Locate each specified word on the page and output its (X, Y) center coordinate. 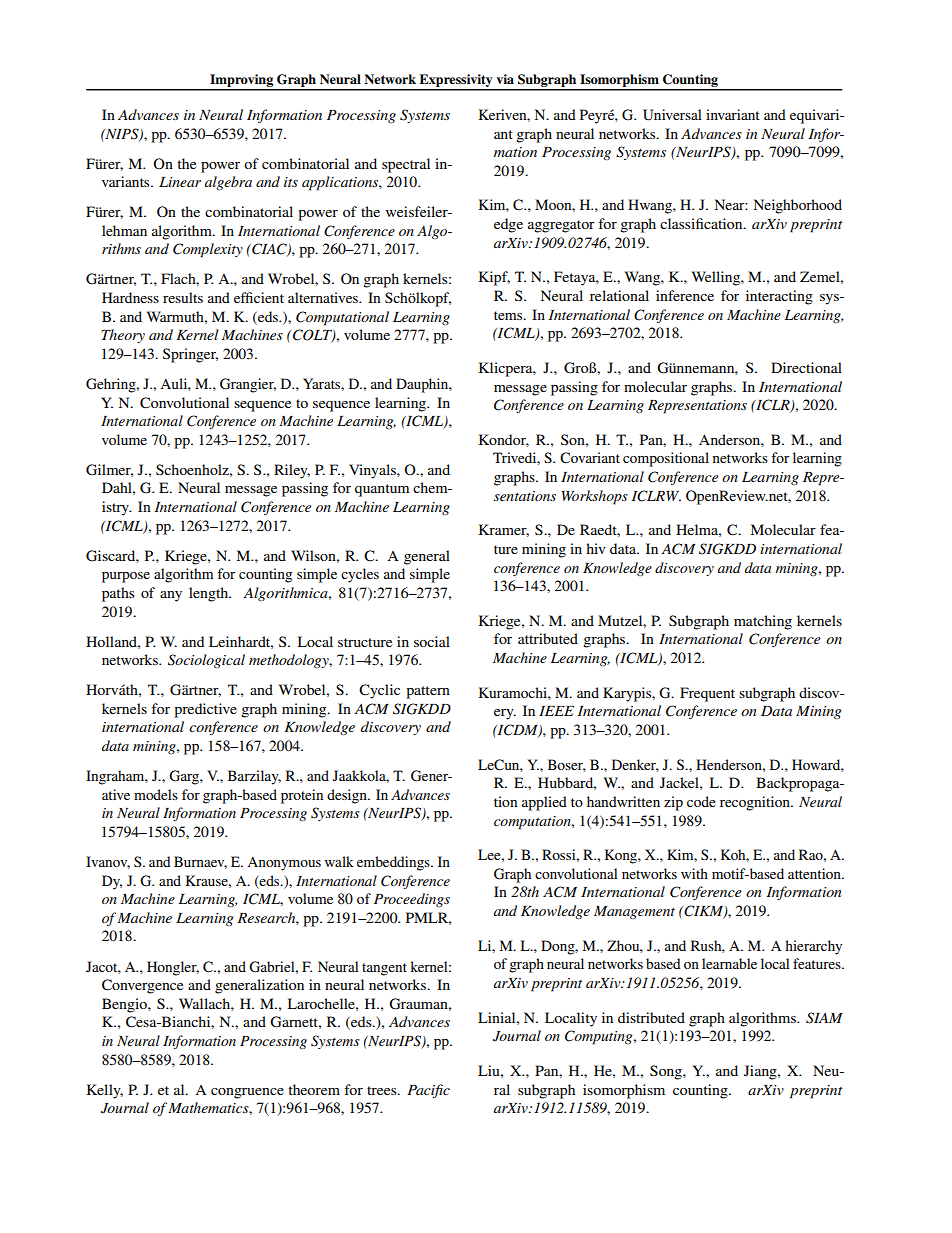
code (701, 801)
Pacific (428, 1091)
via (505, 79)
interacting (779, 297)
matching (763, 622)
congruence (247, 1093)
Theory (123, 336)
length (210, 594)
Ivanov (108, 862)
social (432, 641)
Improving (242, 82)
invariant (733, 114)
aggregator (561, 226)
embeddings (394, 863)
